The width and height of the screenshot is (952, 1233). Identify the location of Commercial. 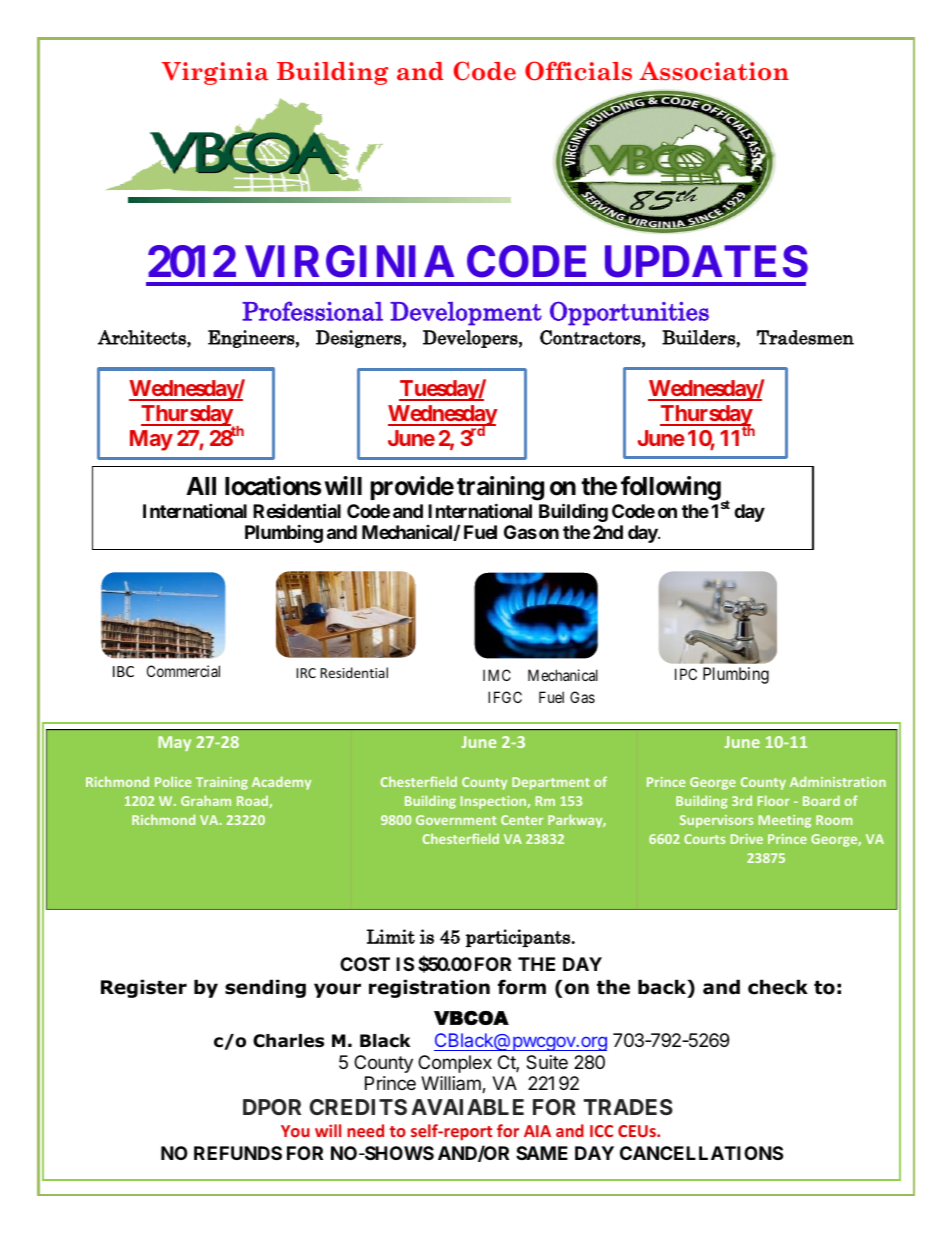
(183, 671).
